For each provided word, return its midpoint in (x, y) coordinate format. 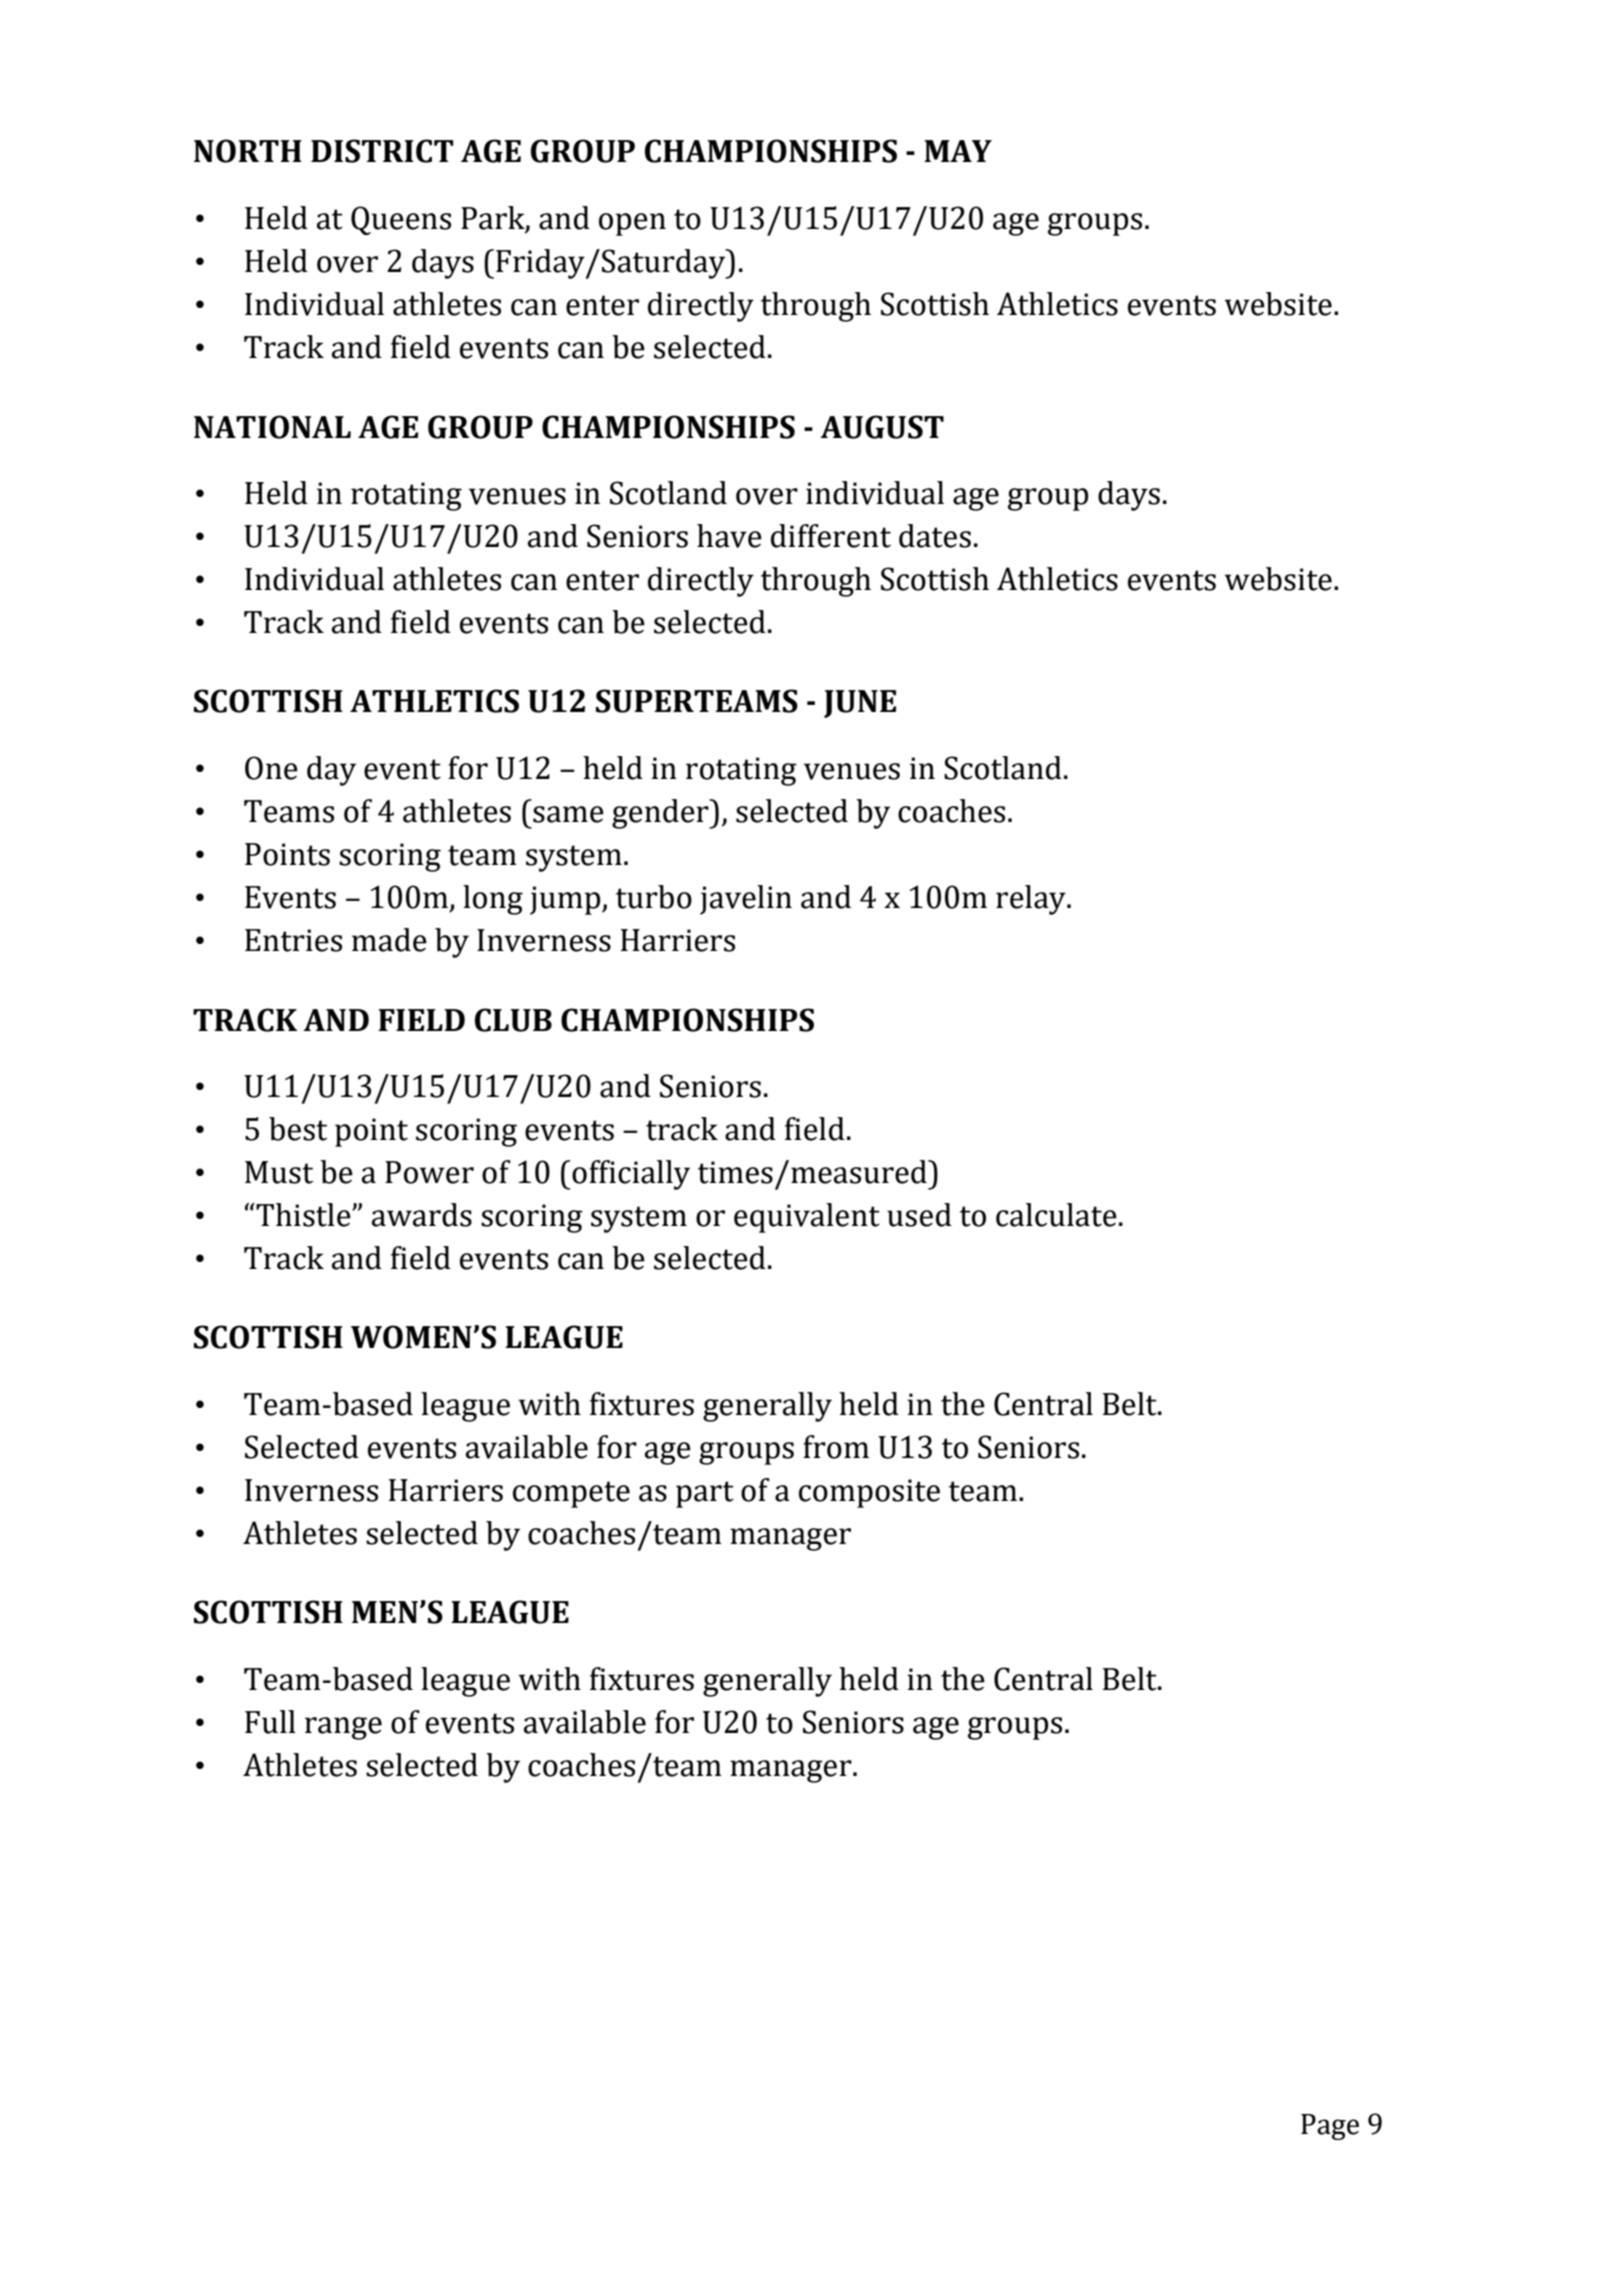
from (836, 1447)
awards (422, 1215)
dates (935, 536)
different (831, 536)
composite (869, 1493)
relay (1032, 900)
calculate (1056, 1215)
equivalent (807, 1218)
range (343, 1728)
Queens (401, 220)
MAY (958, 151)
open (632, 224)
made (389, 940)
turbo (654, 897)
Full (270, 1722)
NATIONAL (272, 427)
